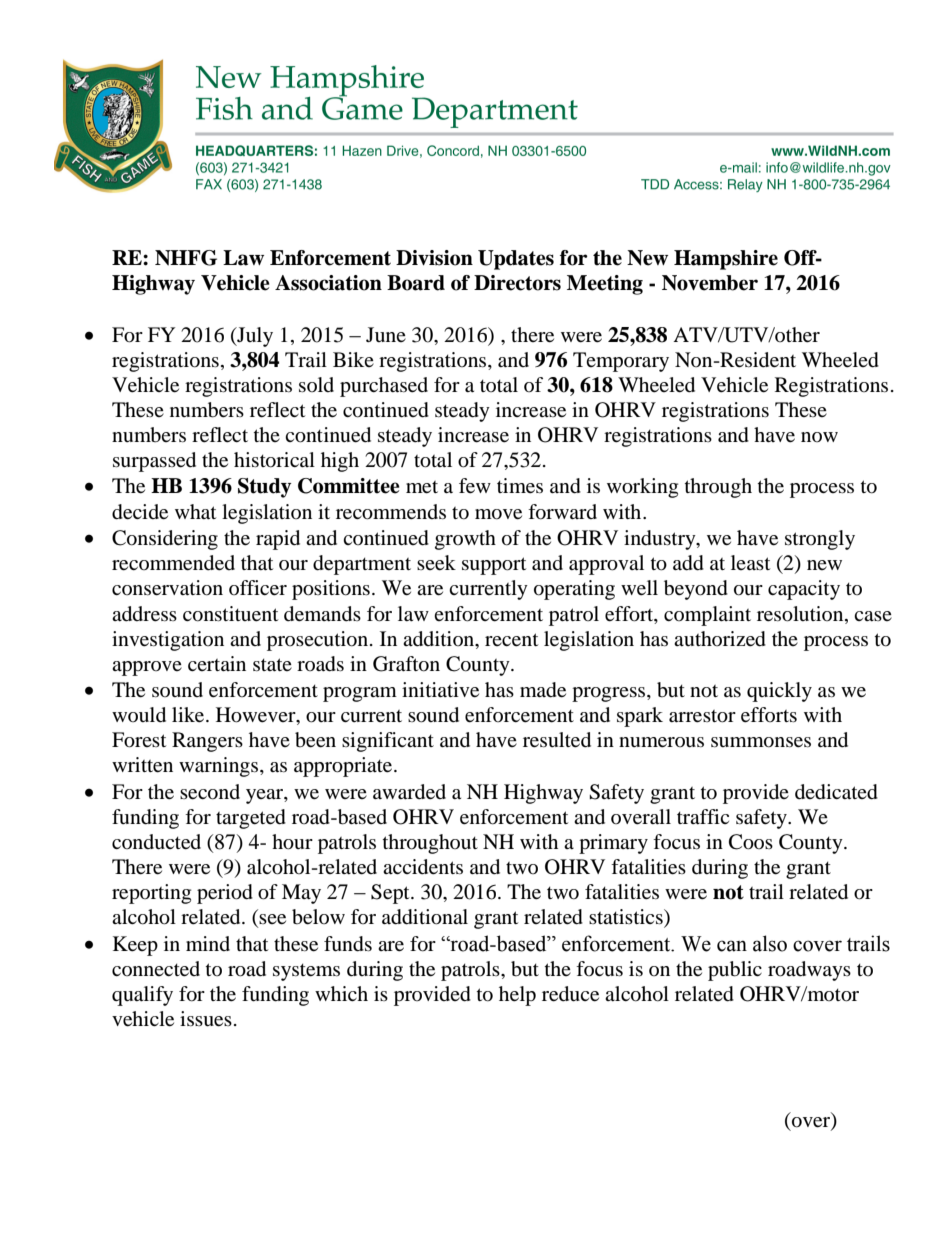  Describe the element at coordinates (735, 971) in the screenshot. I see `public` at that location.
